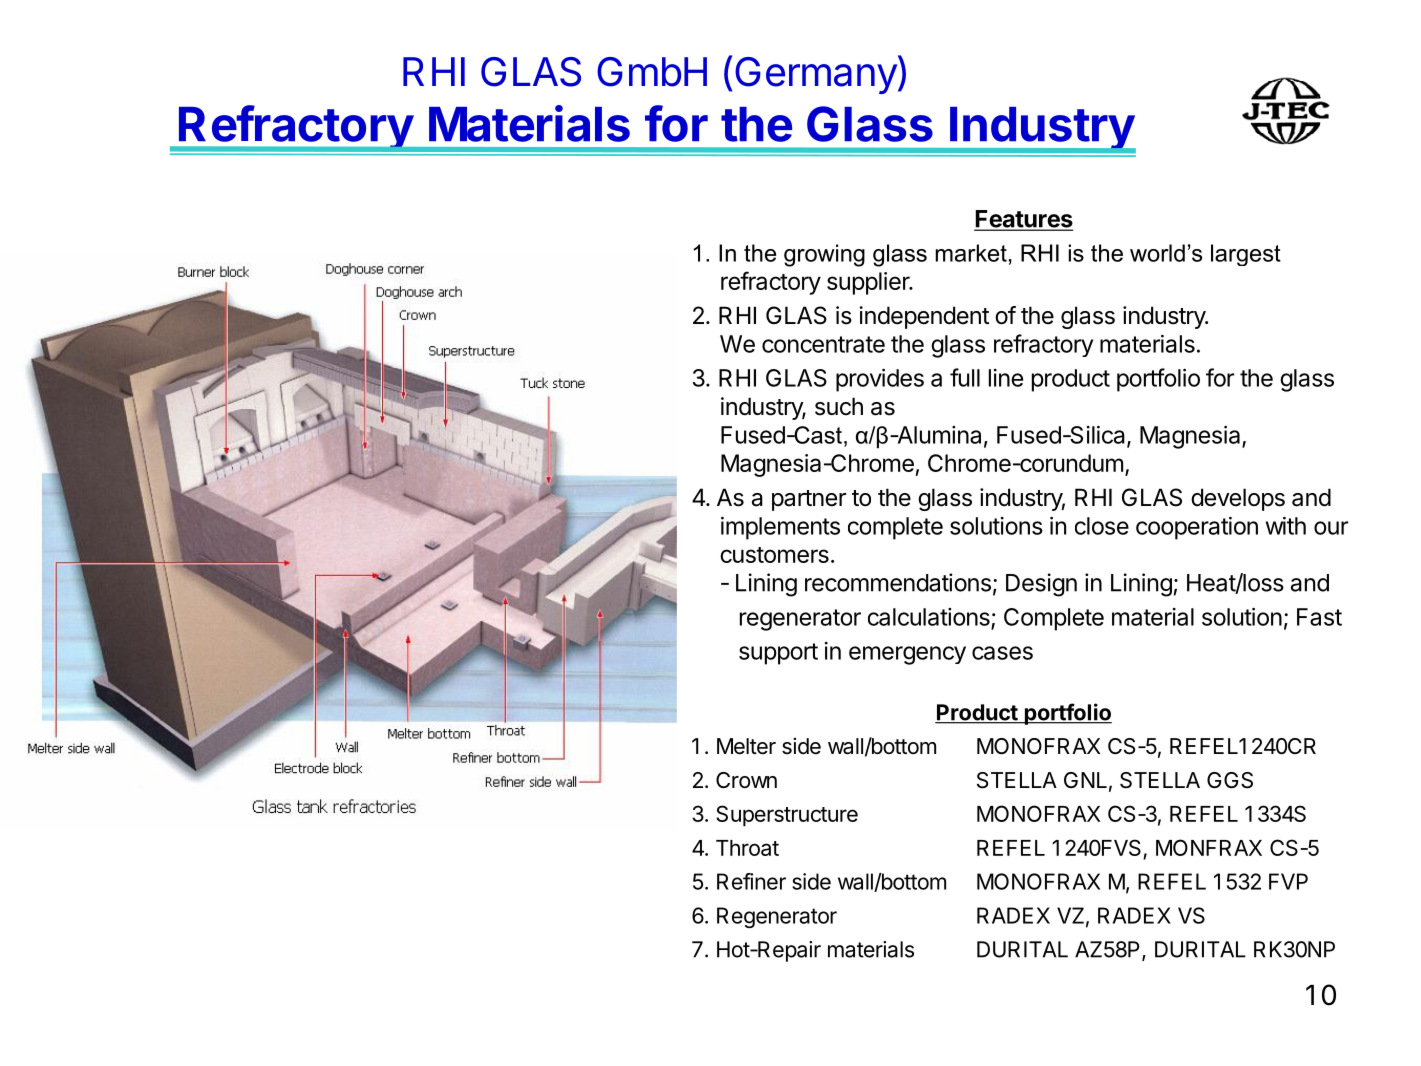 The width and height of the image is (1421, 1066). What do you see at coordinates (1023, 220) in the image?
I see `Features` at bounding box center [1023, 220].
